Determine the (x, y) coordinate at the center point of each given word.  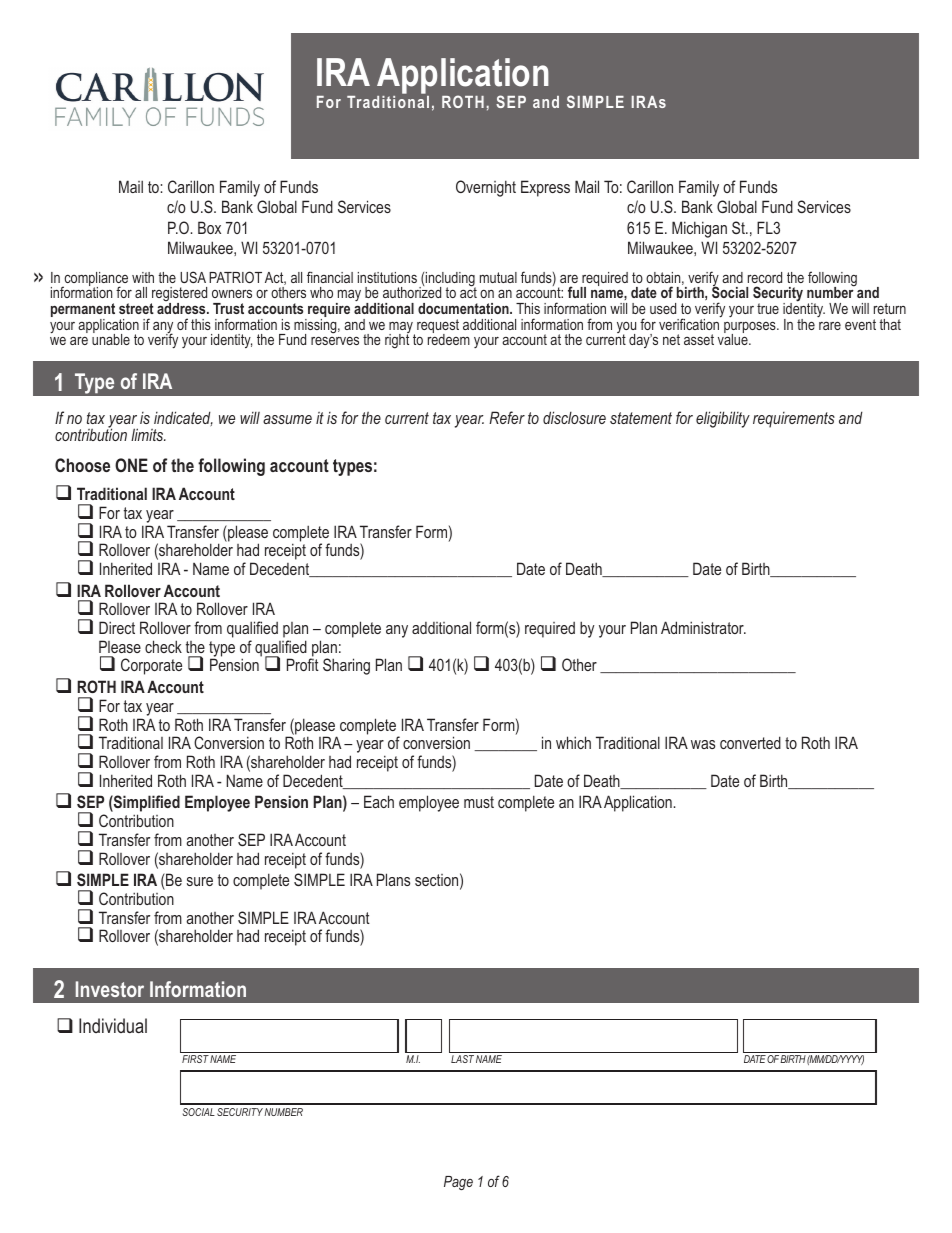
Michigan (699, 229)
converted (750, 742)
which (573, 742)
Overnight (486, 188)
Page (458, 1183)
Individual (113, 1025)
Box (209, 227)
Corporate (151, 666)
